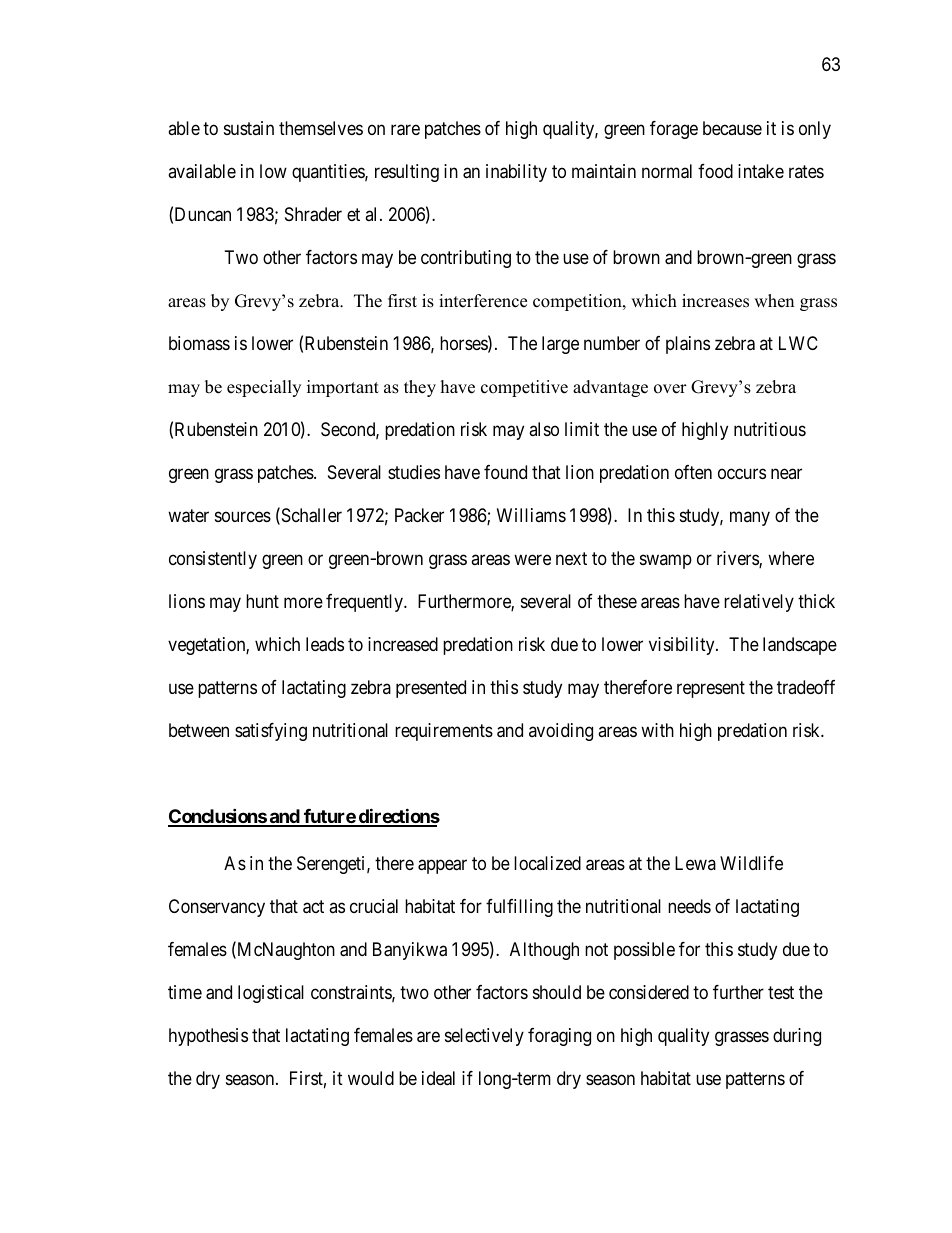 The width and height of the page is (952, 1233). I want to click on sources, so click(243, 516).
